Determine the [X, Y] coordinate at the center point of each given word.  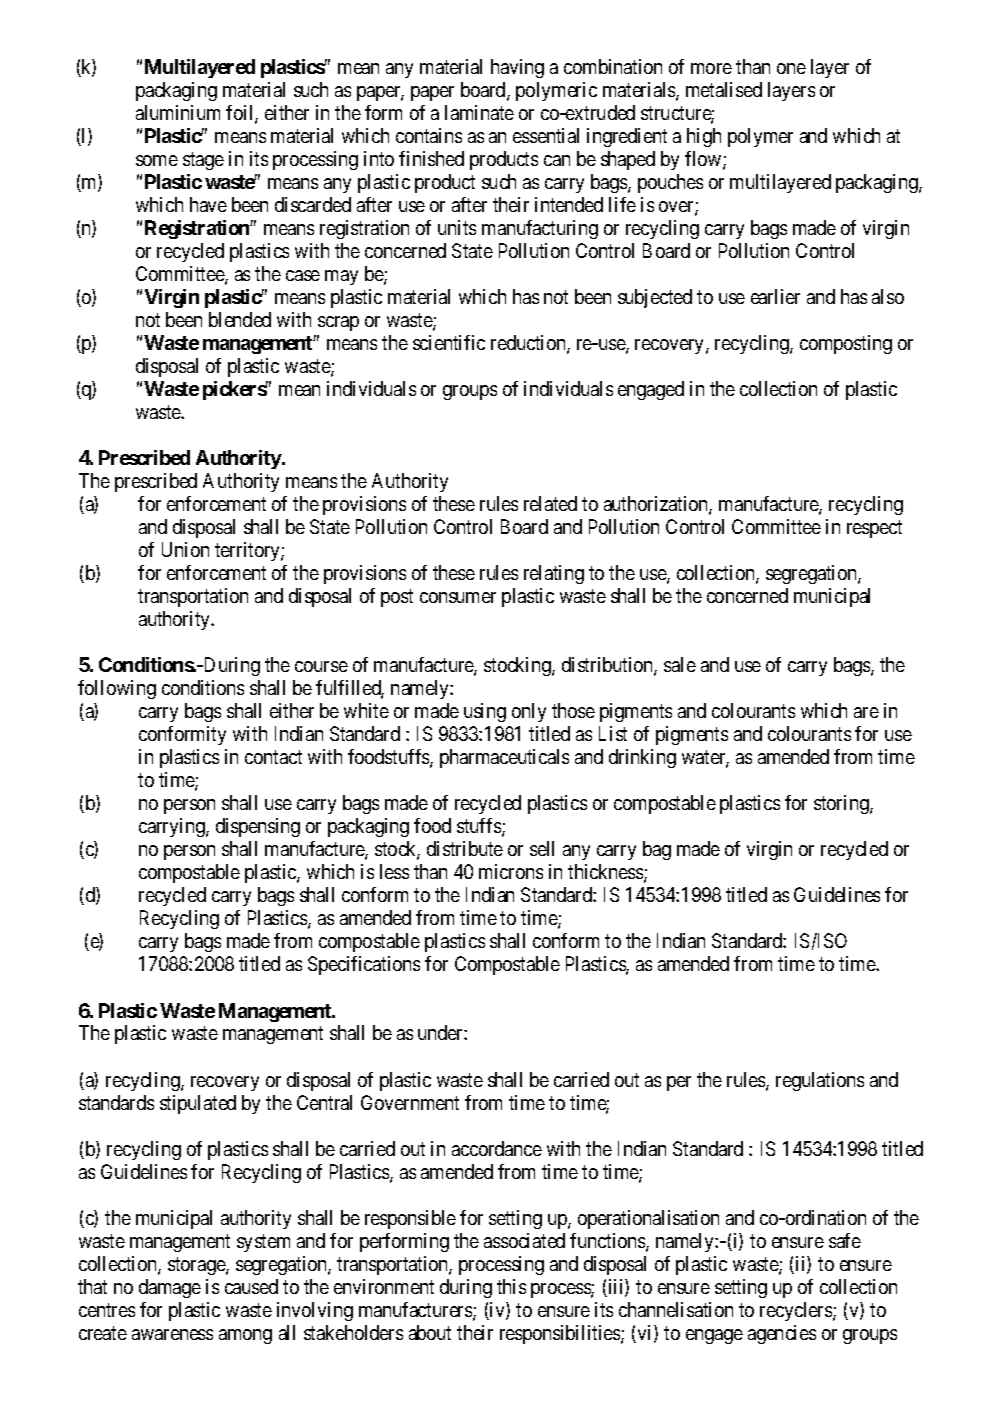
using [485, 712]
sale [680, 664]
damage [170, 1288]
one [791, 68]
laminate [479, 112]
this [511, 1286]
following [117, 689]
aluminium [178, 112]
